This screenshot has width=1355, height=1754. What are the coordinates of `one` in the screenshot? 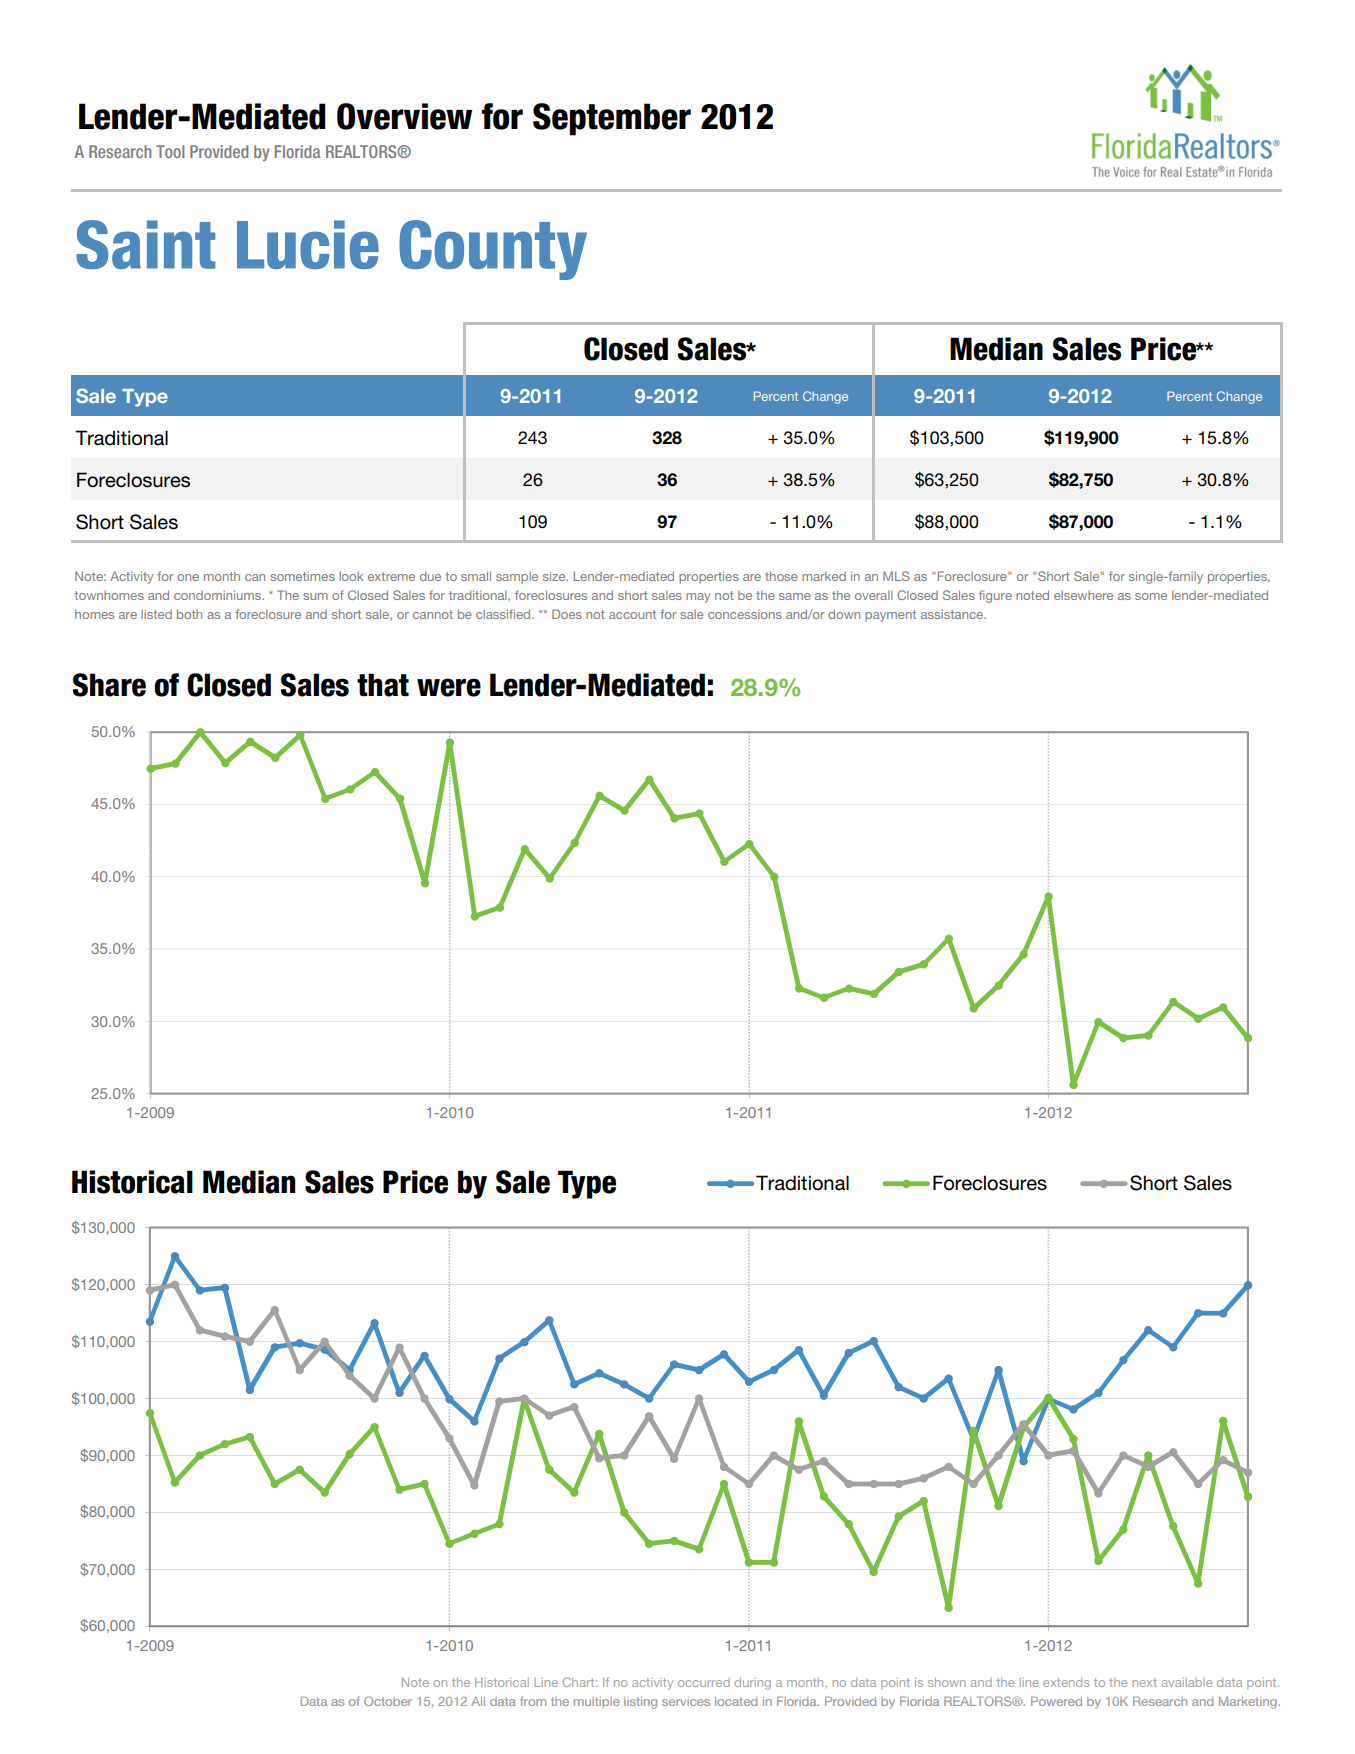 It's located at (188, 577).
